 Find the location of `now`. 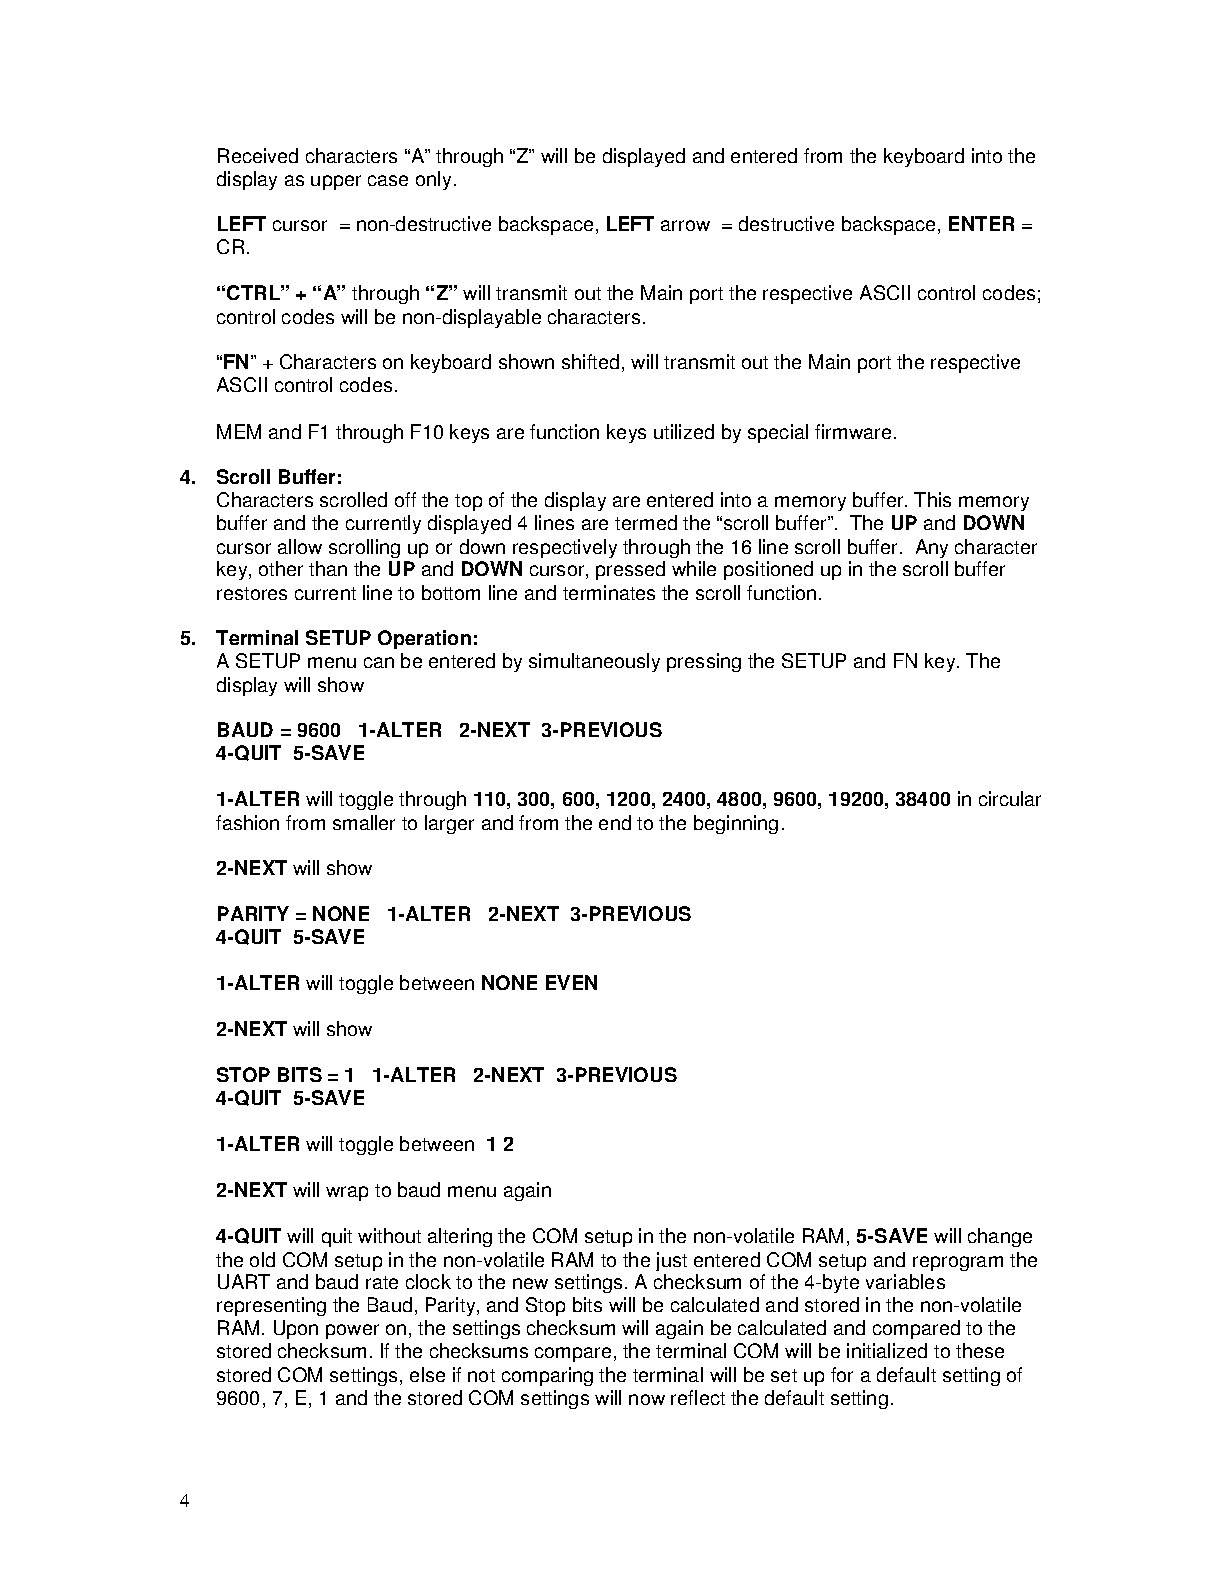

now is located at coordinates (647, 1399).
